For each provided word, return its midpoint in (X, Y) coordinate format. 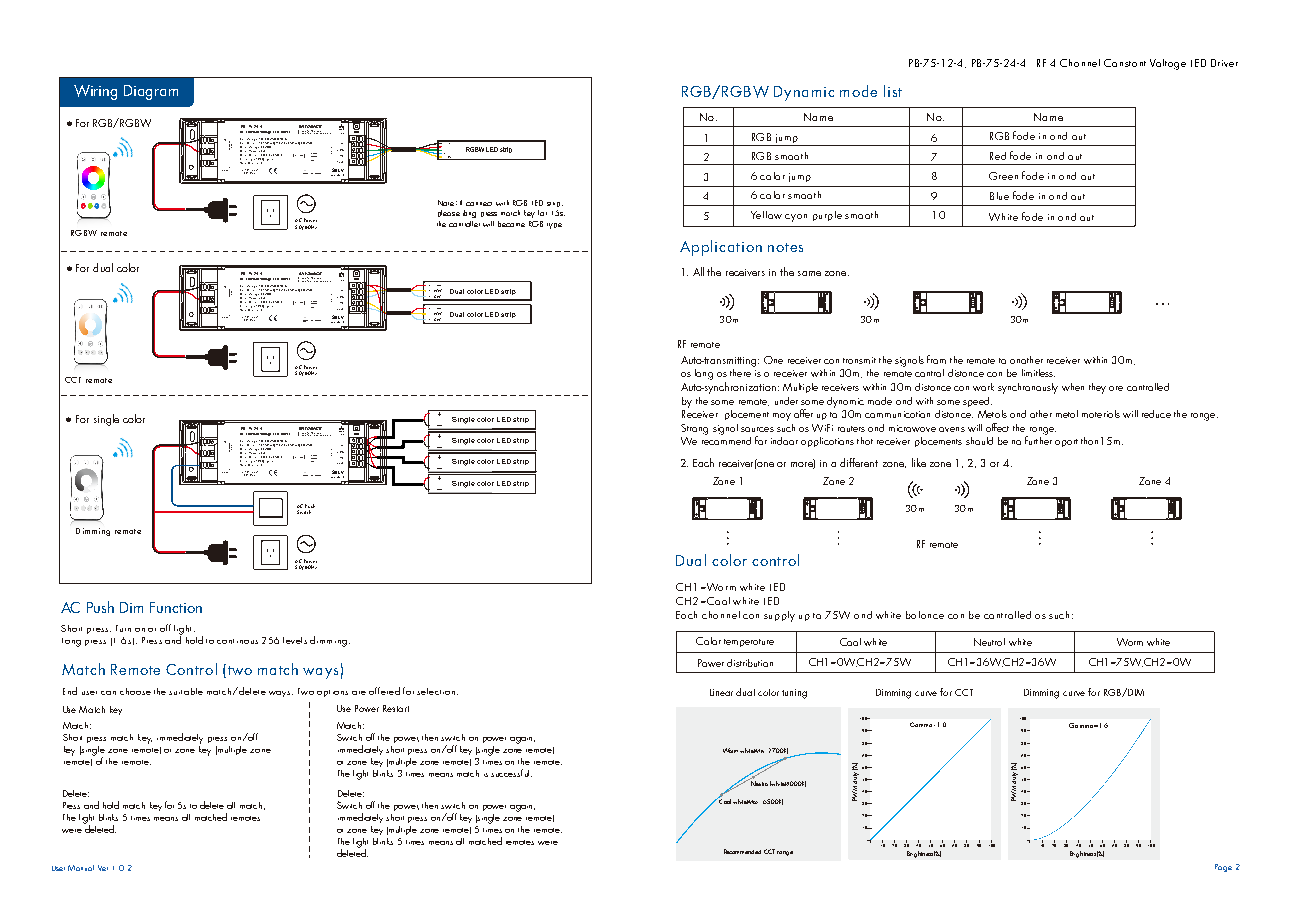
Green (1003, 176)
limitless (1038, 373)
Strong (694, 429)
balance (925, 615)
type (554, 226)
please (449, 213)
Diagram (151, 92)
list (893, 91)
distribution (750, 663)
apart (1066, 443)
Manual (81, 868)
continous (237, 641)
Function (176, 607)
